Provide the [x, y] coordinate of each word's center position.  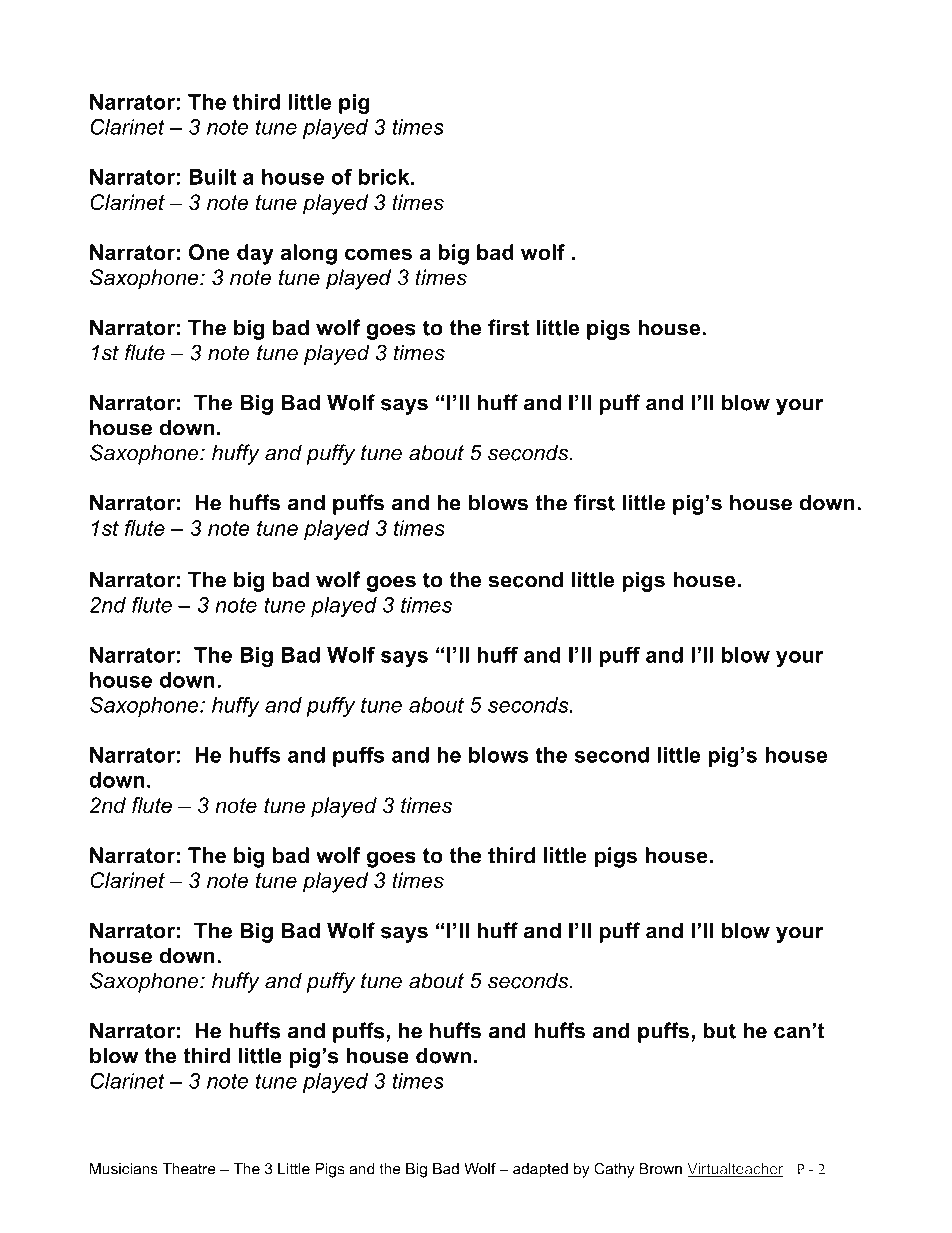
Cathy [614, 1170]
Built [212, 177]
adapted [540, 1170]
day [255, 254]
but [719, 1030]
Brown [661, 1169]
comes [378, 254]
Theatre [189, 1169]
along [309, 254]
